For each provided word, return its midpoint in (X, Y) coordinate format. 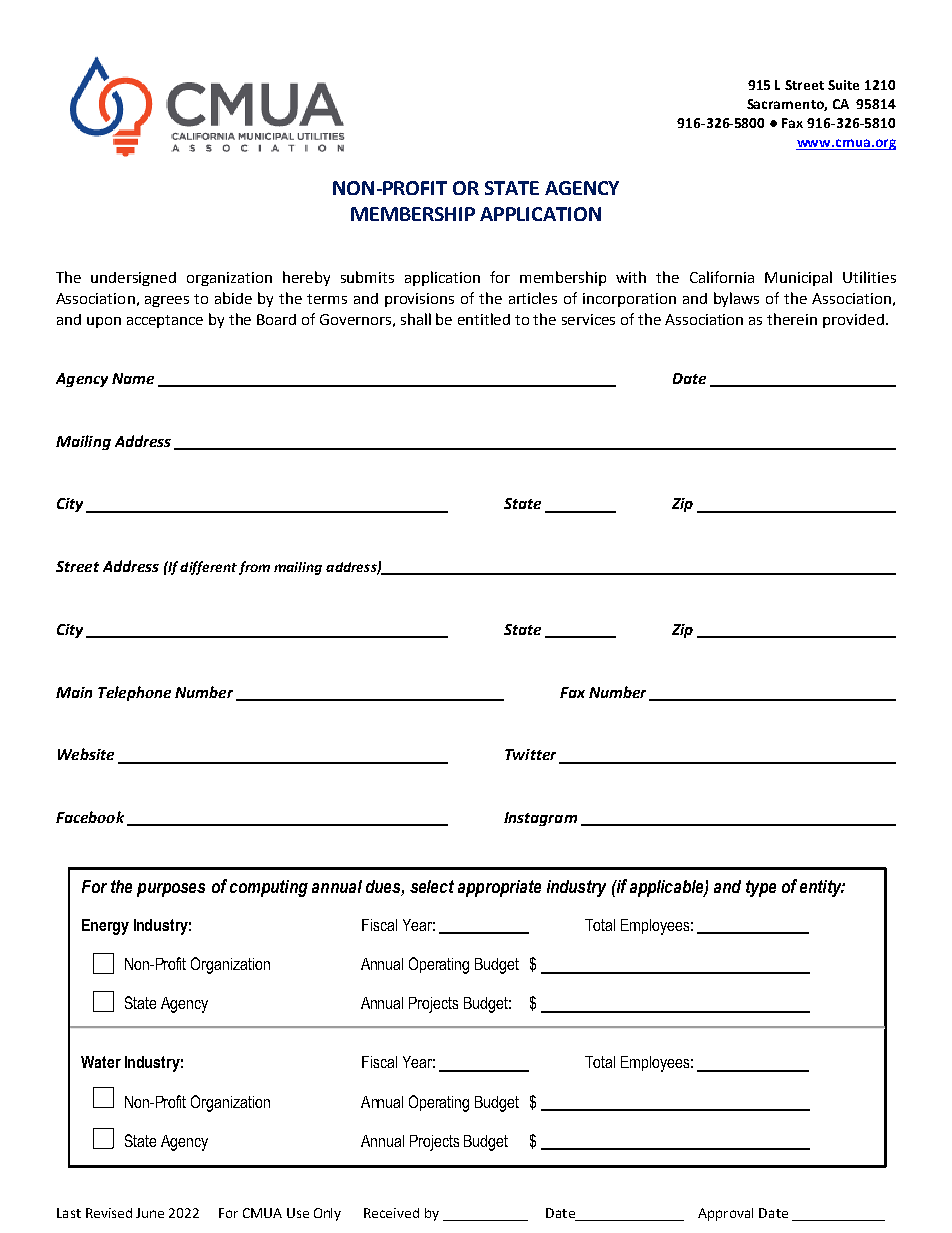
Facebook (90, 817)
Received (391, 1213)
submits (367, 277)
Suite (843, 85)
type (761, 888)
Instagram (540, 819)
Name (133, 378)
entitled (484, 319)
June (150, 1213)
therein (792, 319)
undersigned (133, 279)
